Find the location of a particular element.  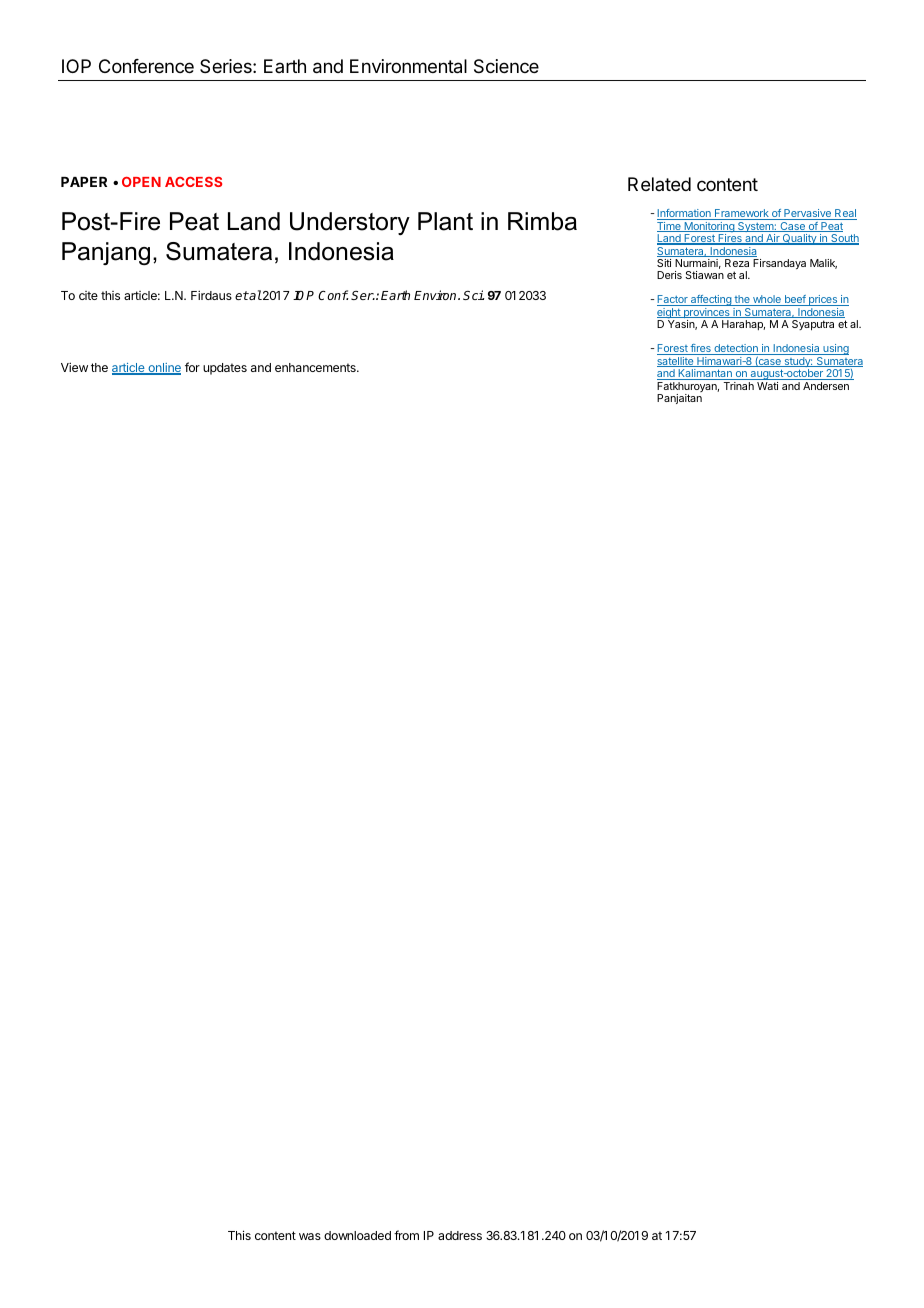

address is located at coordinates (460, 1235).
